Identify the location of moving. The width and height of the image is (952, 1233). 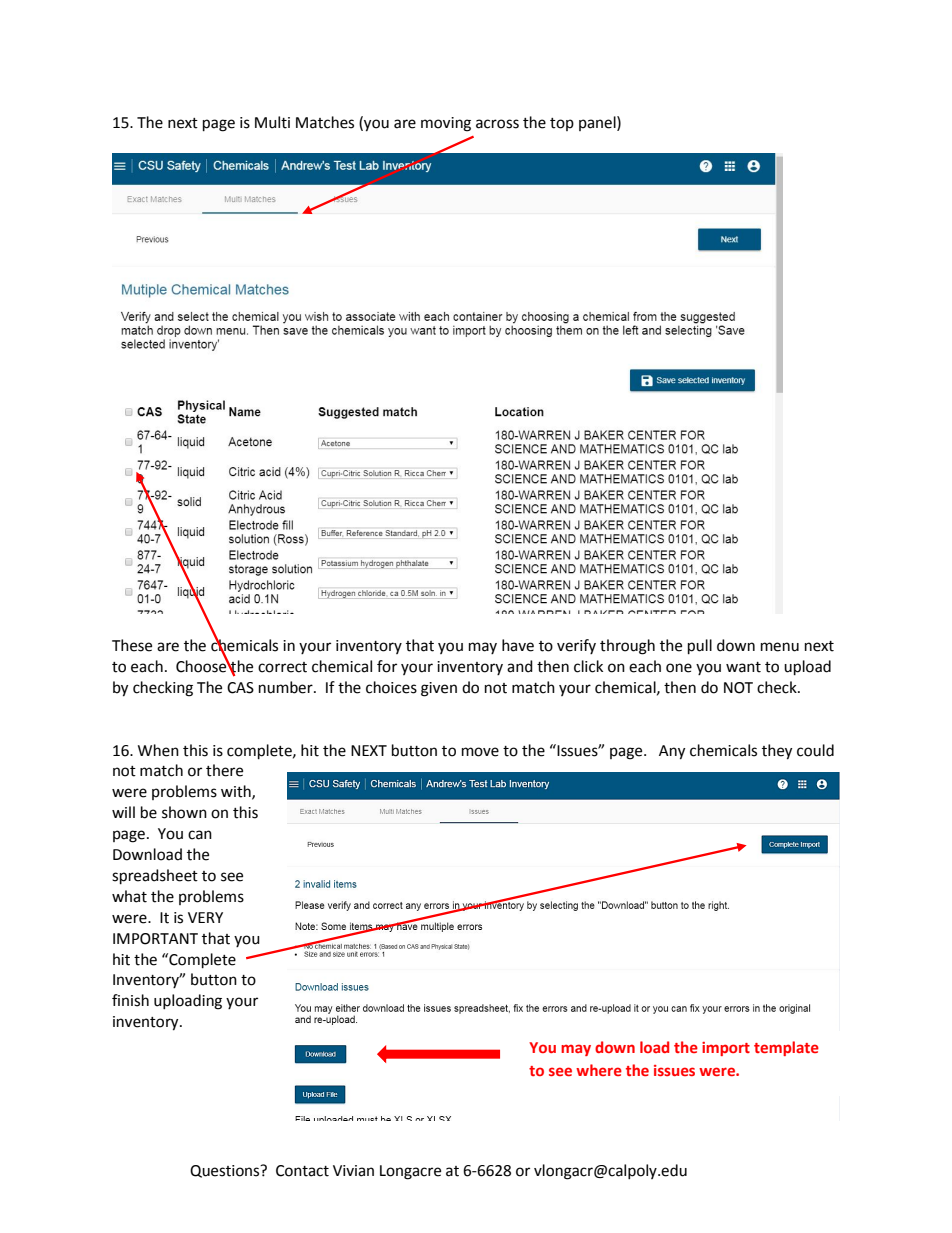
(446, 124).
